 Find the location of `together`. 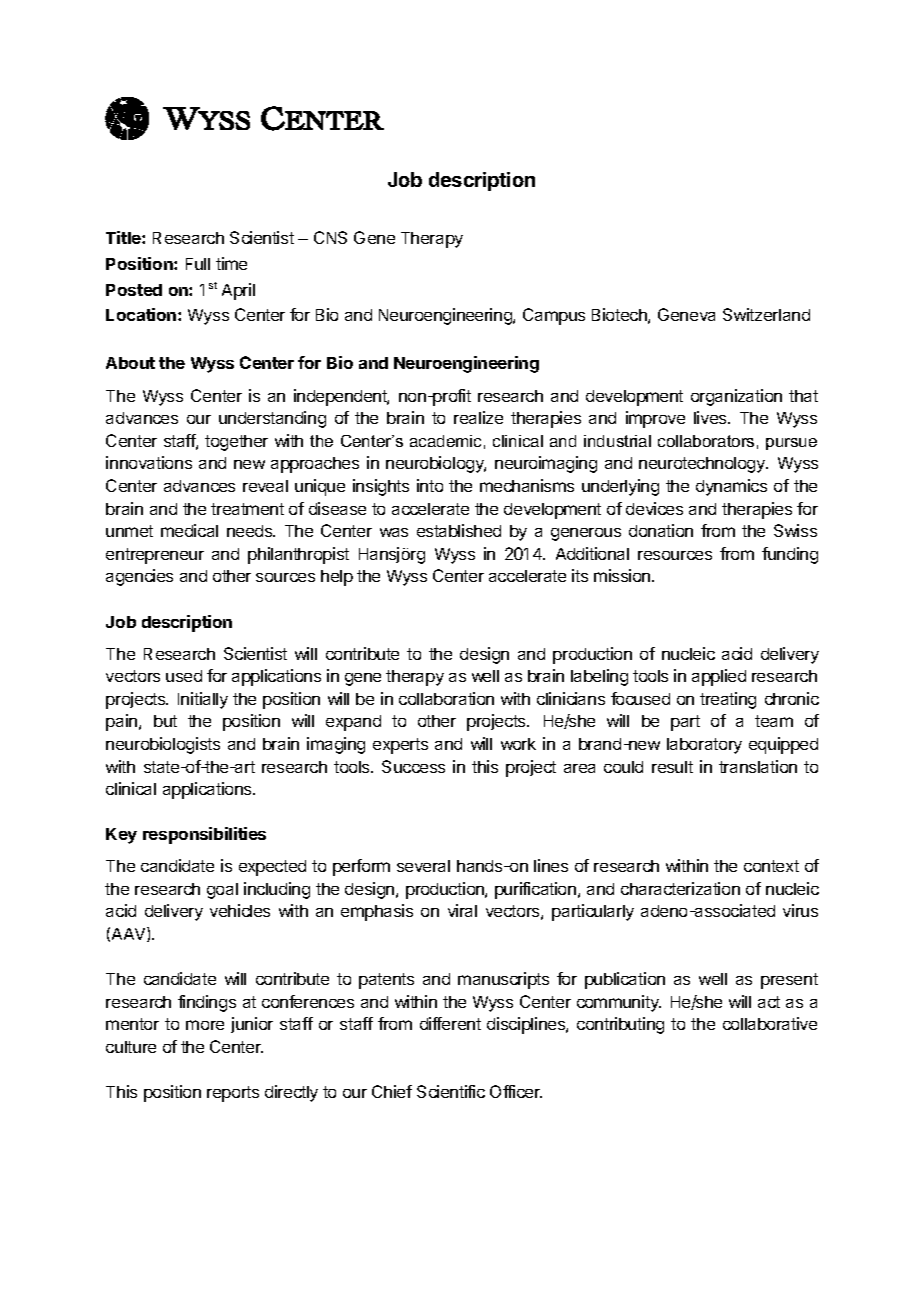

together is located at coordinates (236, 443).
